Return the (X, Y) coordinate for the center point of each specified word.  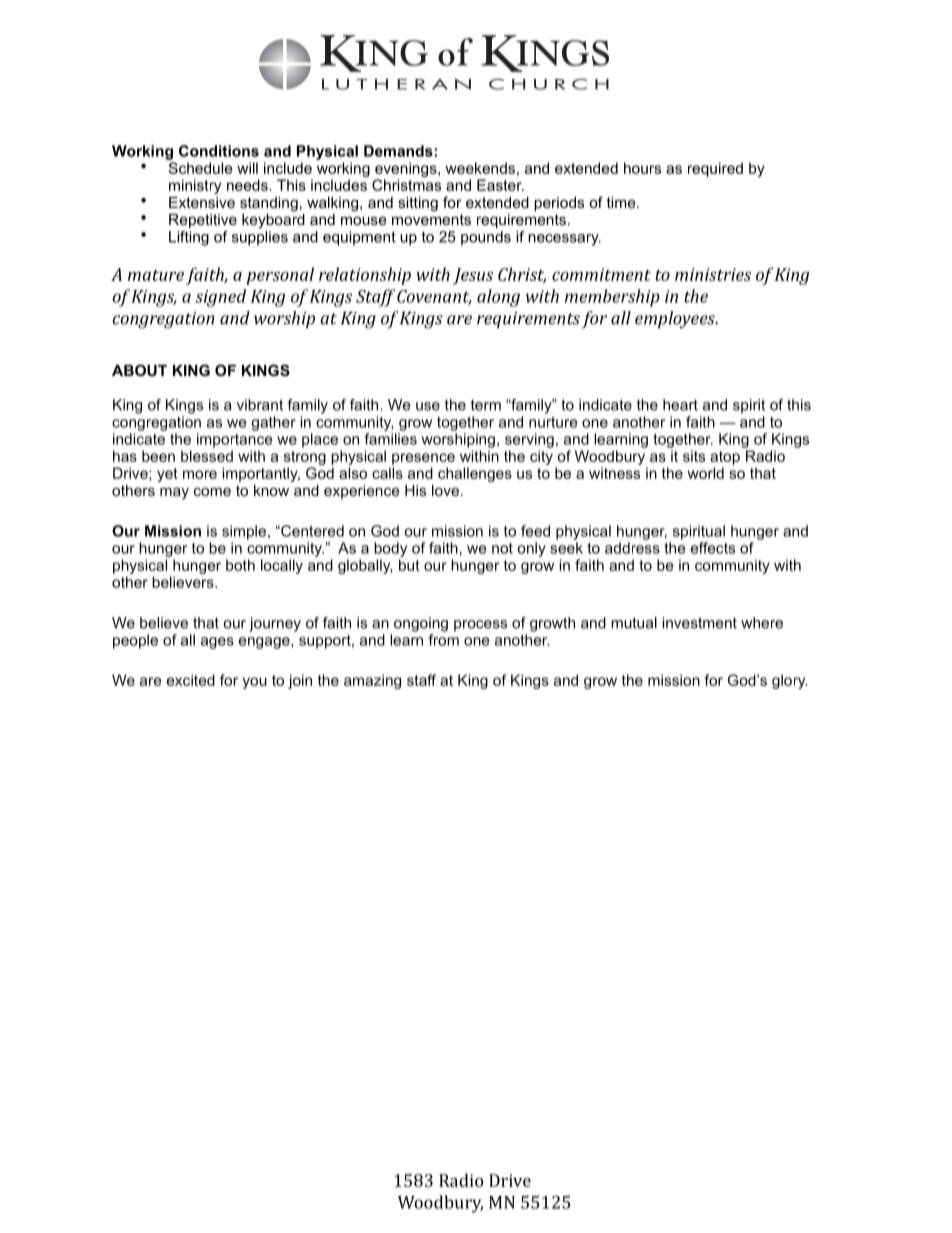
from (443, 640)
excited (191, 680)
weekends (480, 168)
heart (680, 405)
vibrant (260, 405)
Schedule (200, 168)
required (715, 169)
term (486, 405)
